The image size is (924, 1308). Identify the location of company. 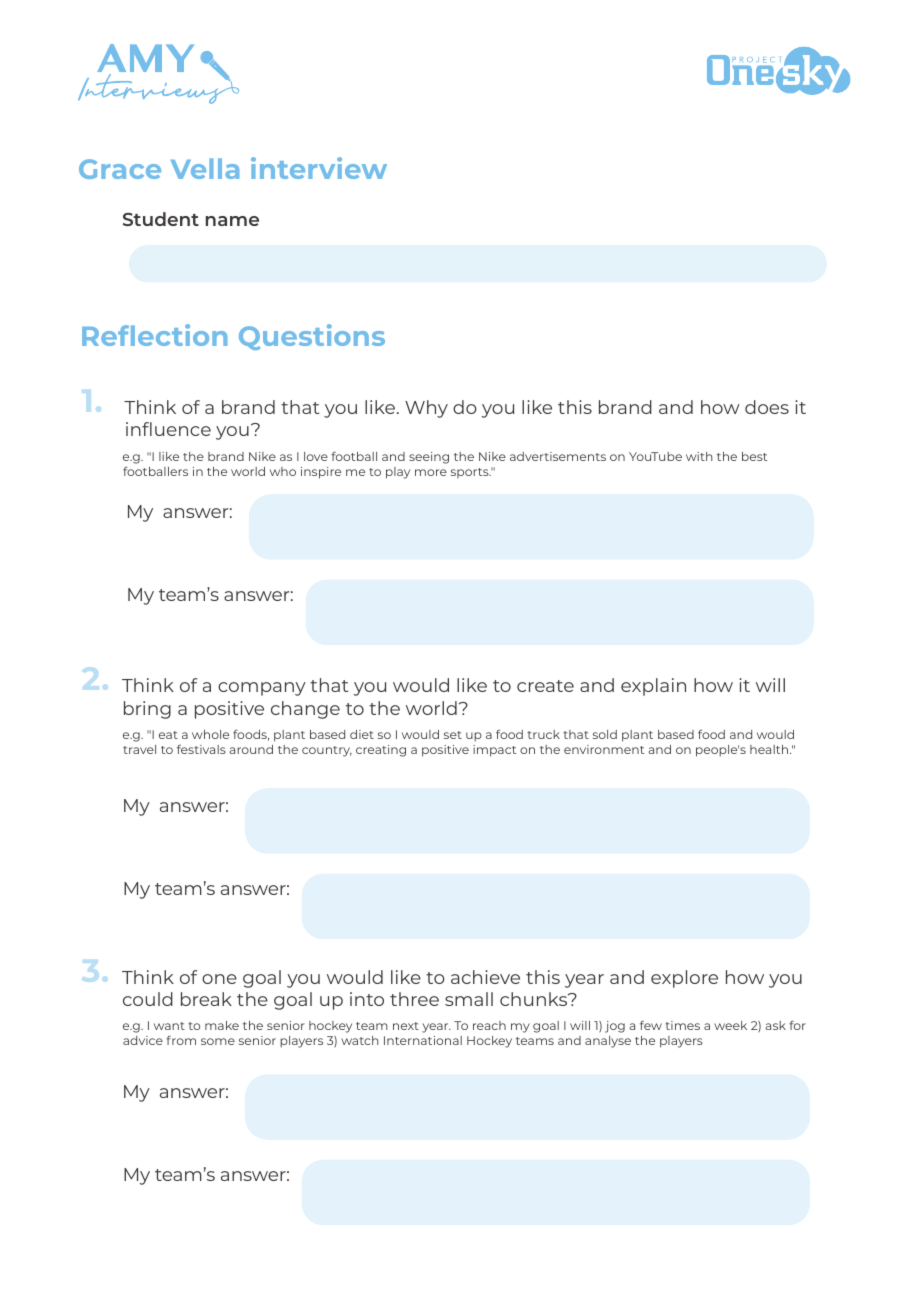
(262, 689).
